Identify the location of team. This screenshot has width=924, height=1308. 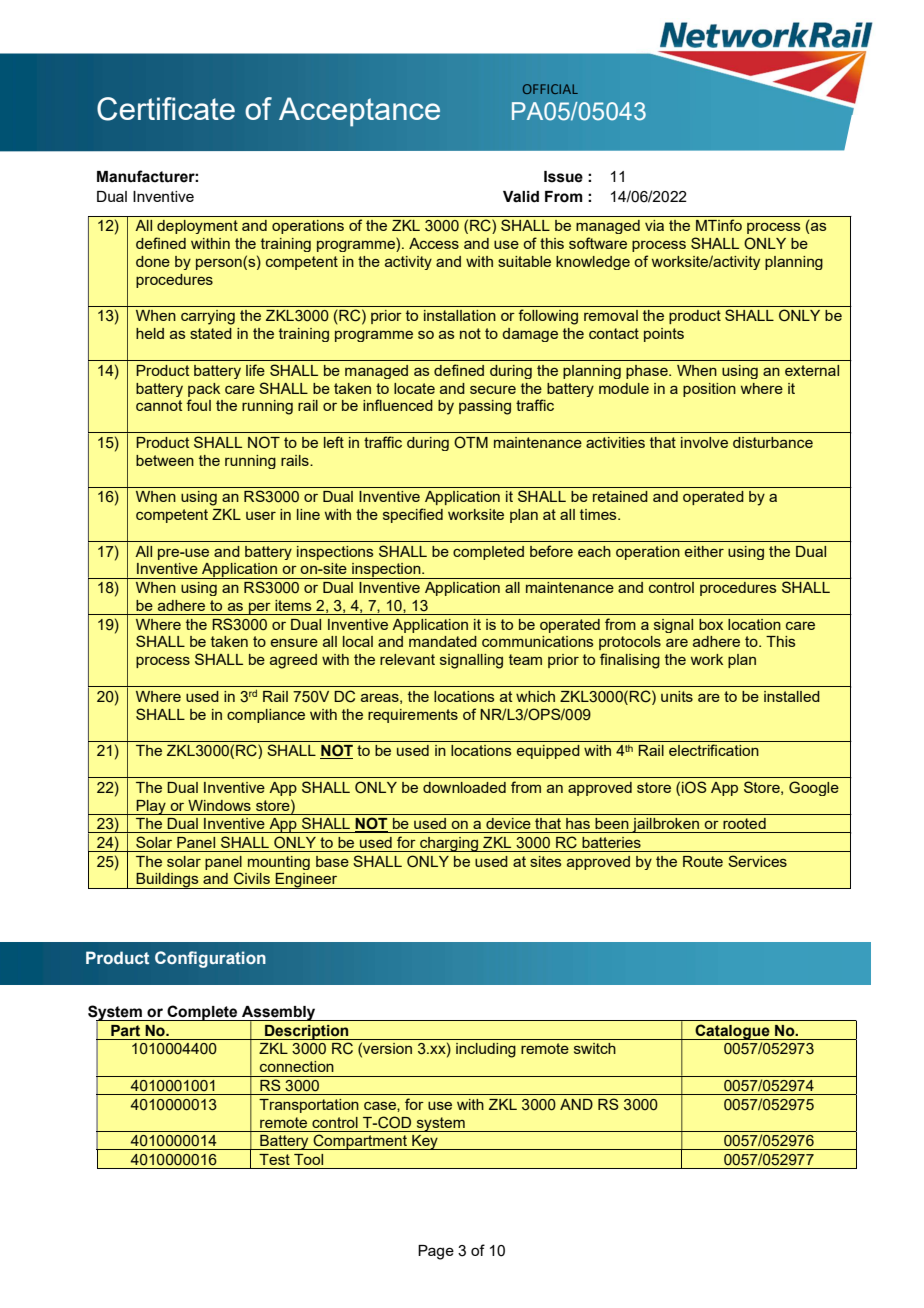
(525, 659).
